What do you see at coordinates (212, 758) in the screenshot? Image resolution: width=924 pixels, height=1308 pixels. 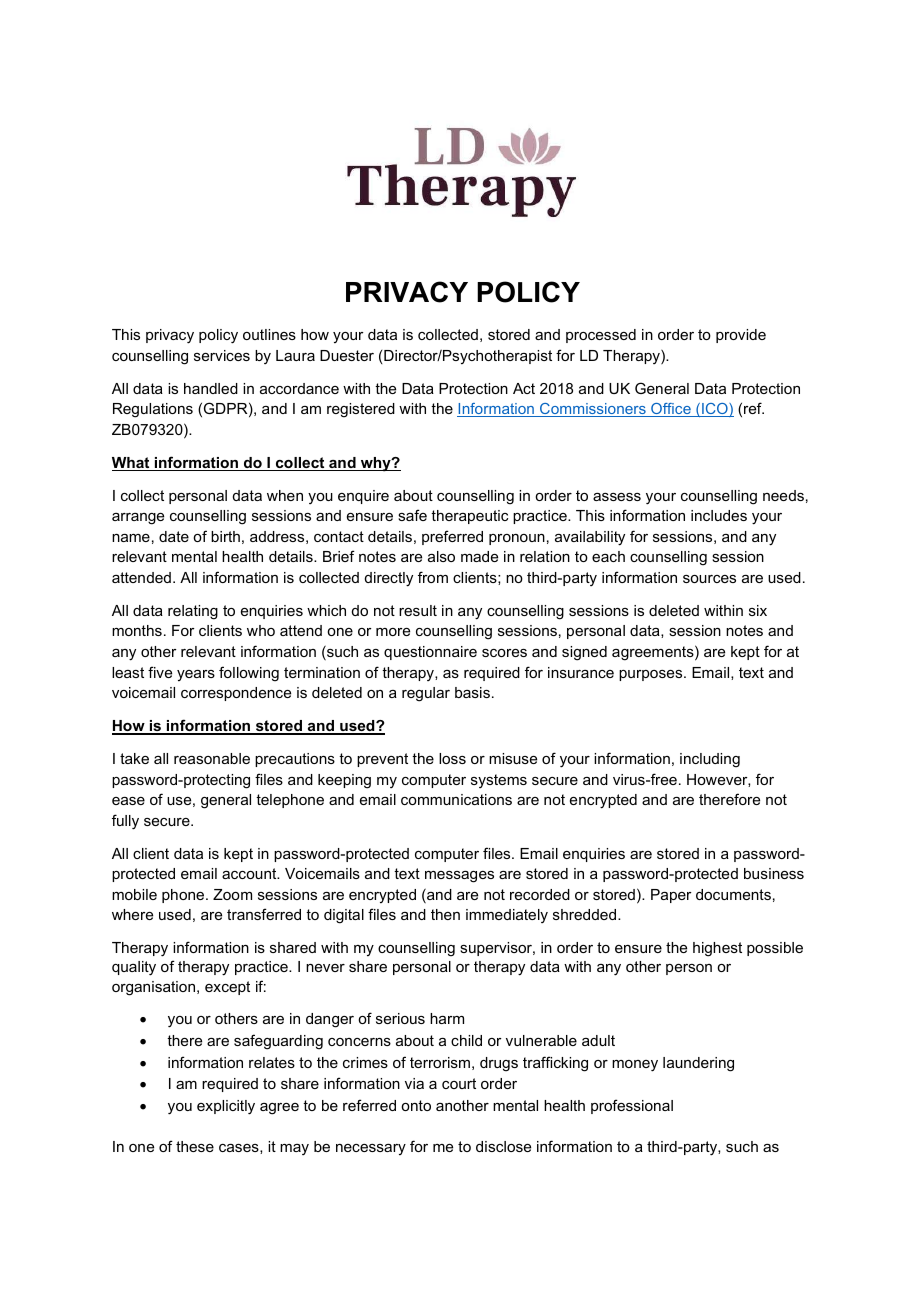 I see `reasonable` at bounding box center [212, 758].
